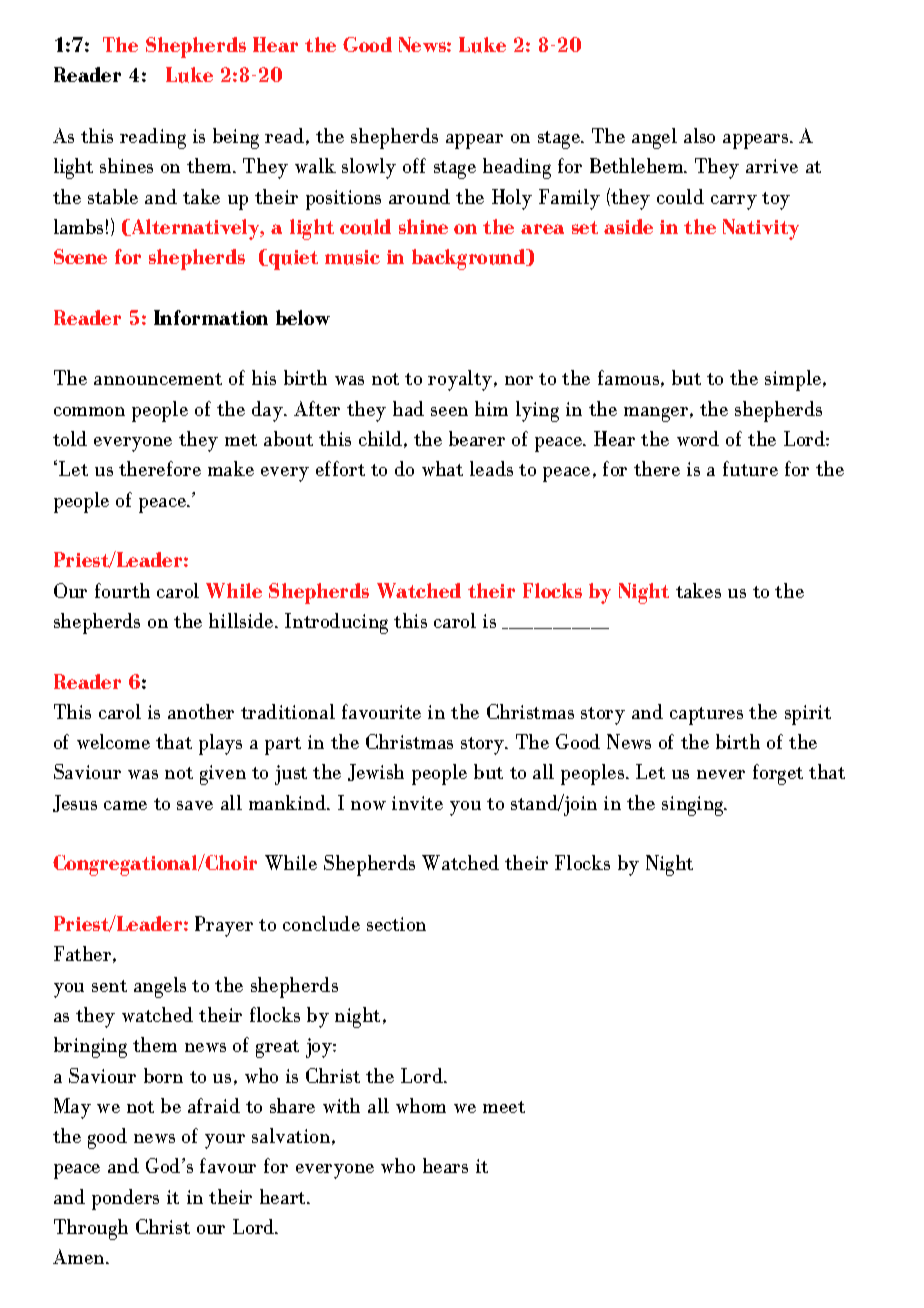 This screenshot has height=1308, width=924. What do you see at coordinates (414, 165) in the screenshot?
I see `off` at bounding box center [414, 165].
